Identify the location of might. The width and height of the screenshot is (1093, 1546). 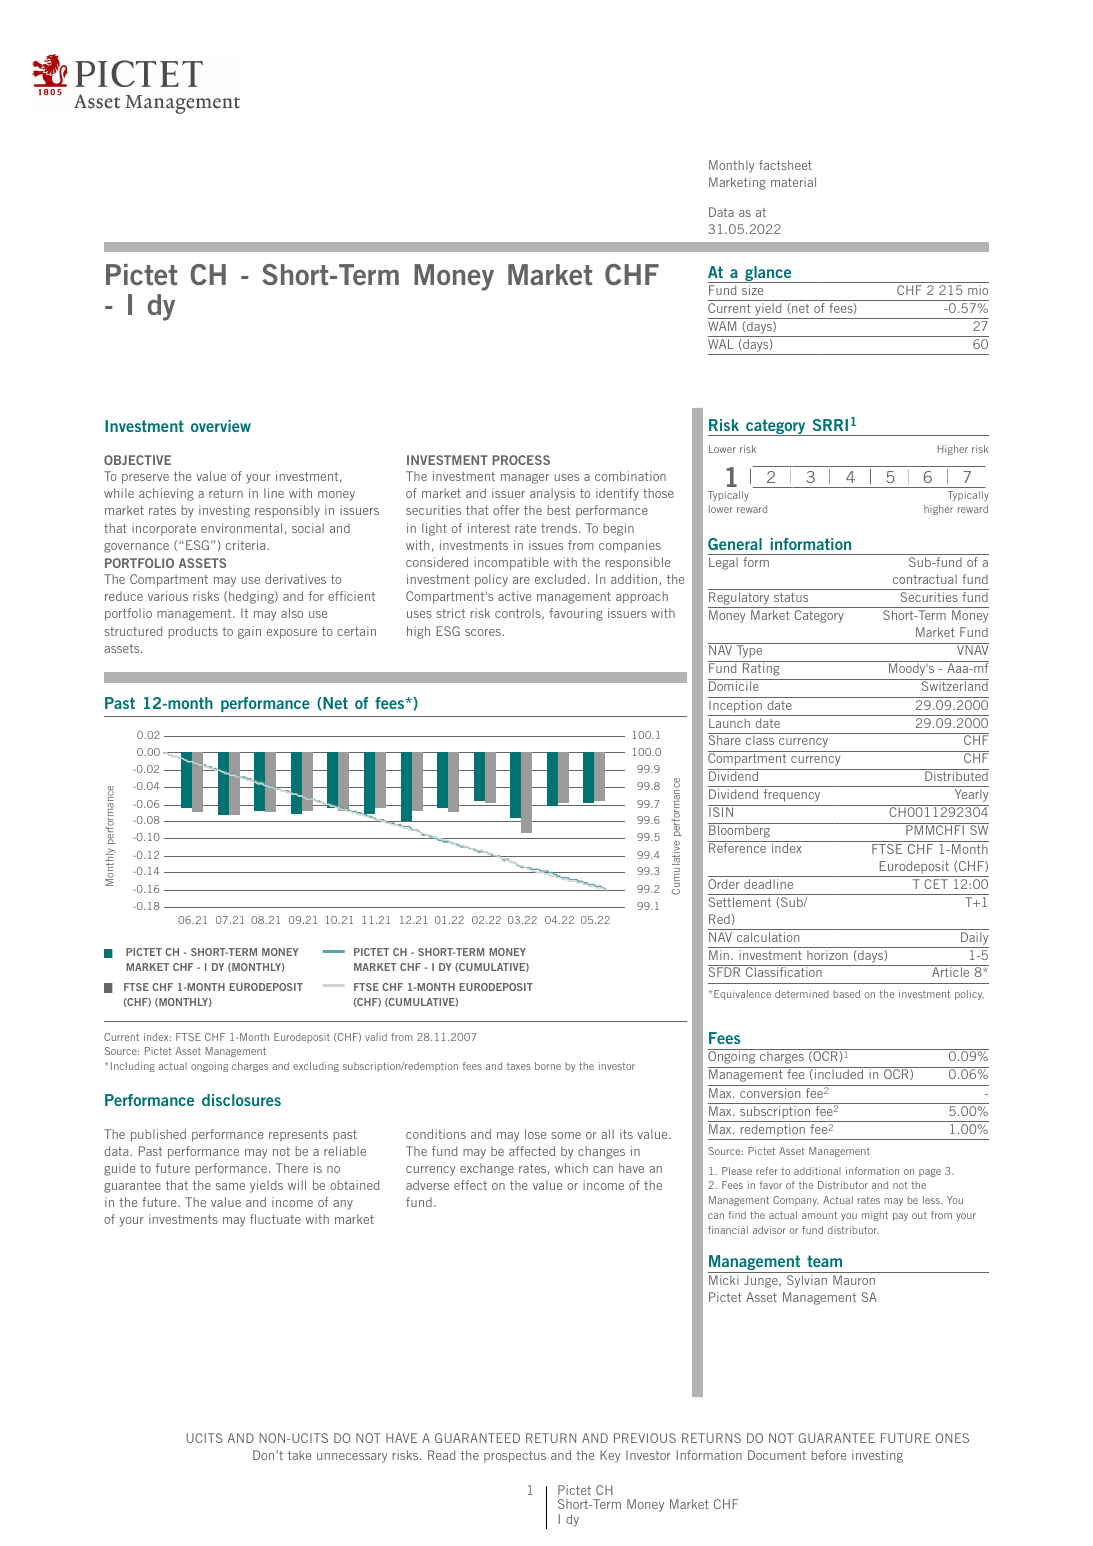
(875, 1216).
